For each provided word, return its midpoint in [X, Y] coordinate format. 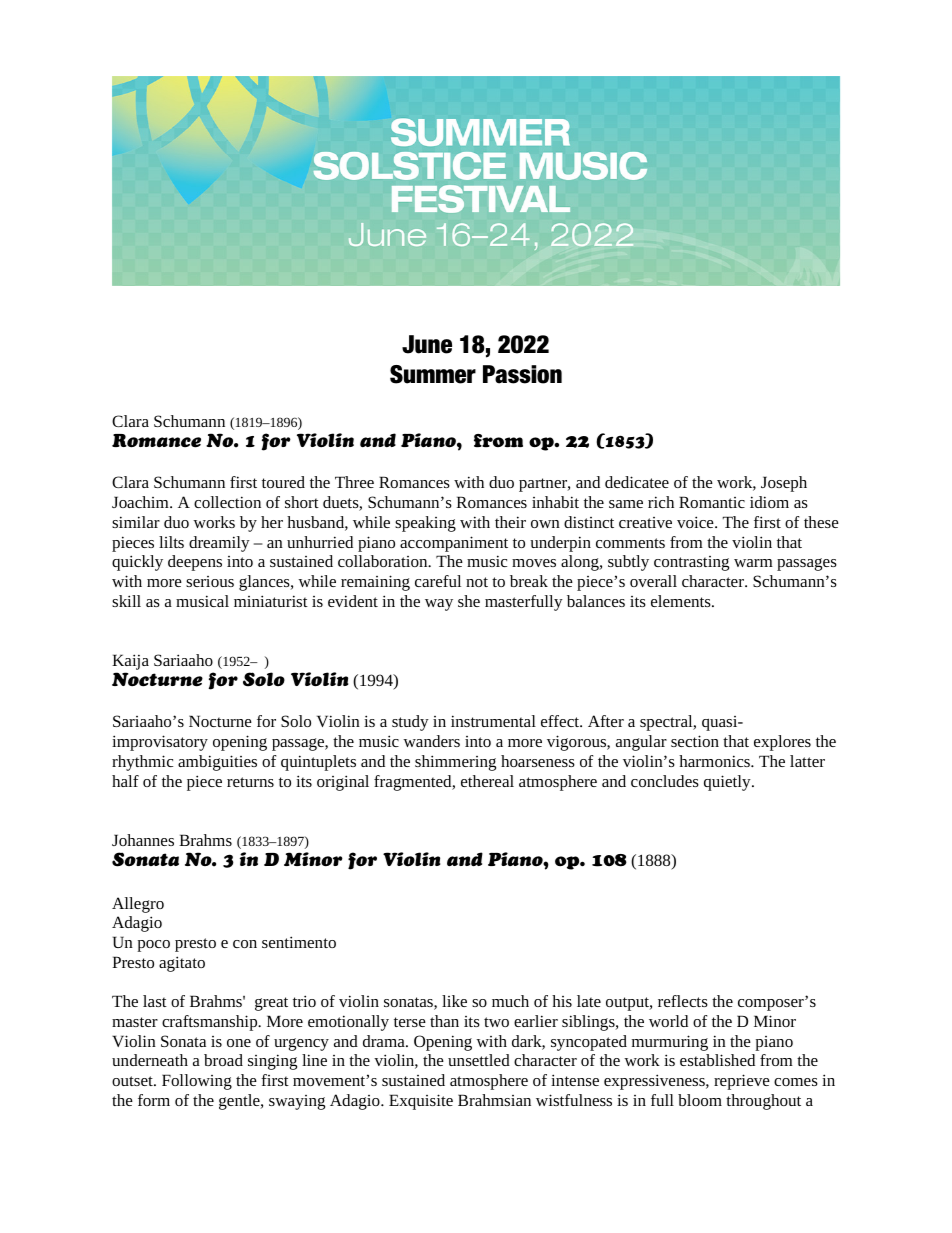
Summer [433, 374]
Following [197, 1082]
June [427, 344]
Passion [522, 374]
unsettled [479, 1060]
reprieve [742, 1082]
